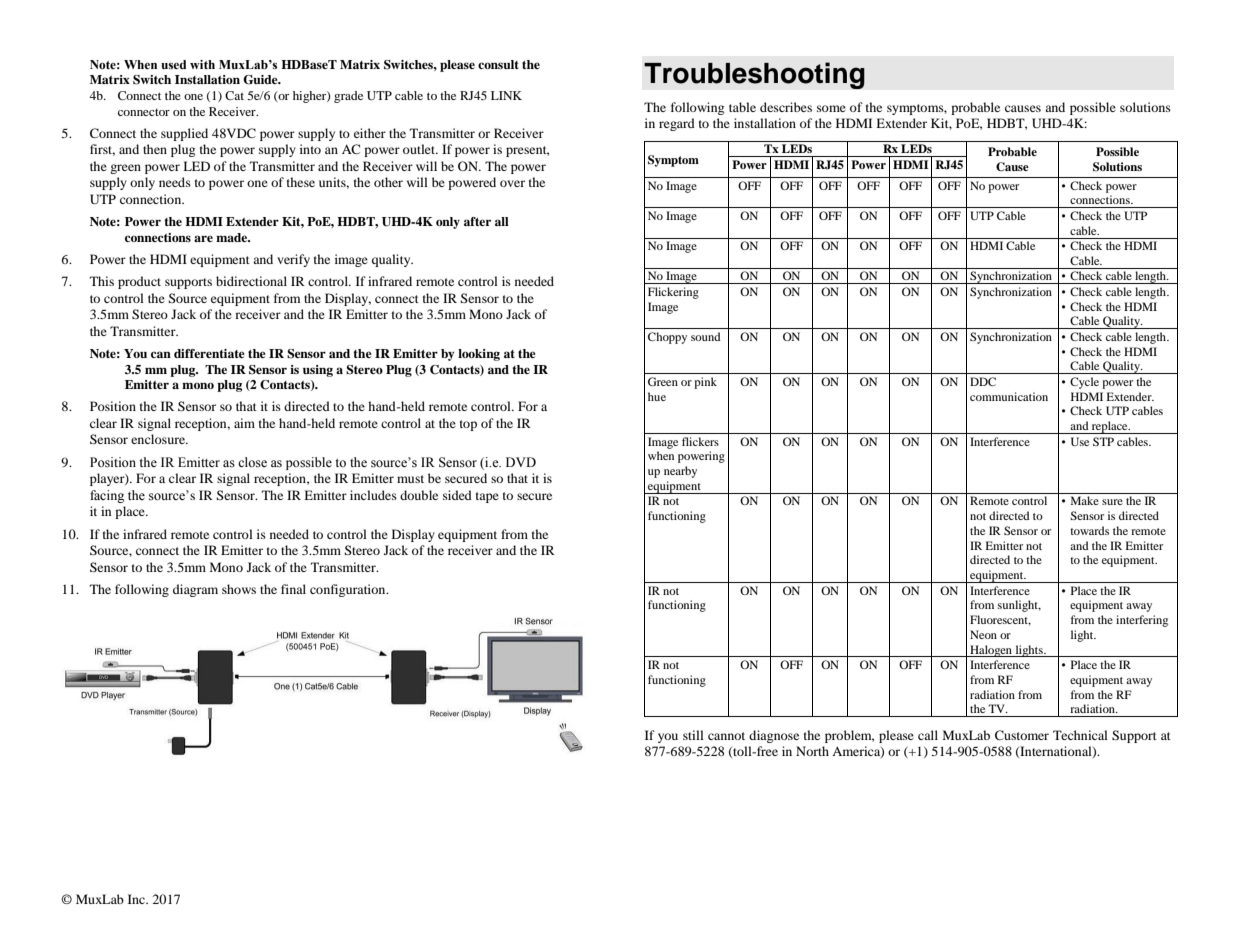  Describe the element at coordinates (261, 80) in the page. I see `Guide` at that location.
